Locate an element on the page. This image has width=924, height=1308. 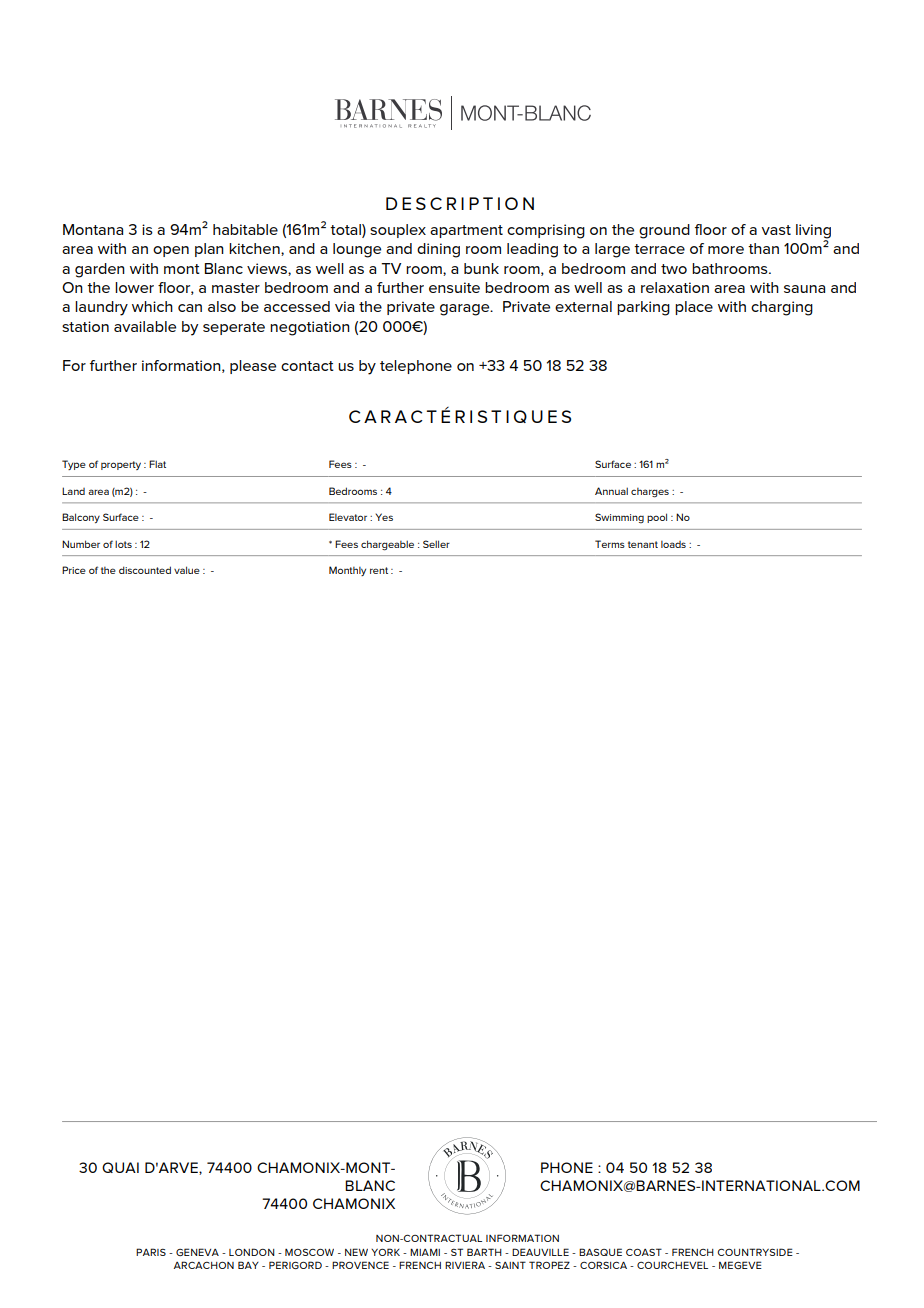
rent is located at coordinates (379, 570).
